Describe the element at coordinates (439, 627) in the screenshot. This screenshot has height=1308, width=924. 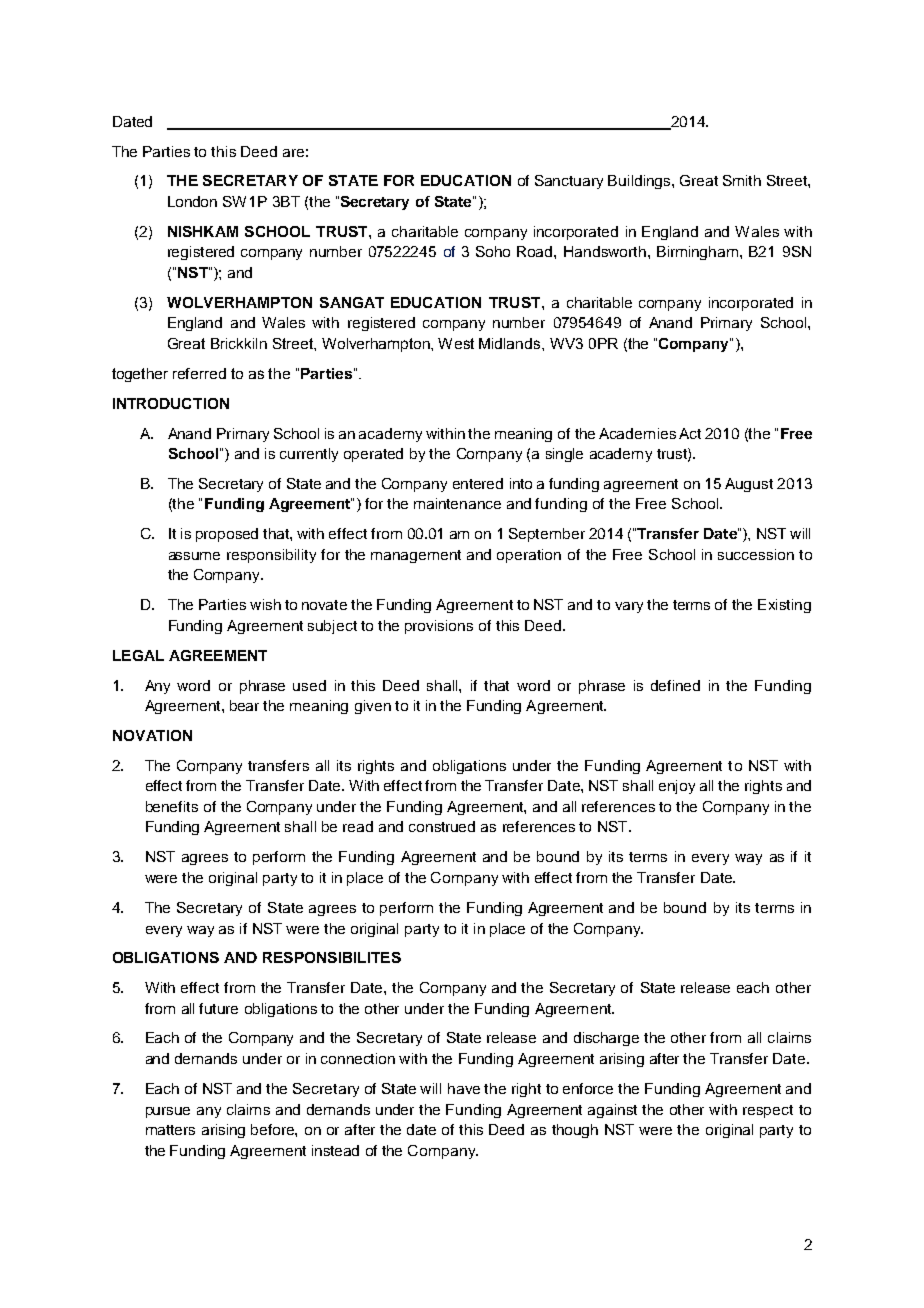
I see `provisions` at that location.
